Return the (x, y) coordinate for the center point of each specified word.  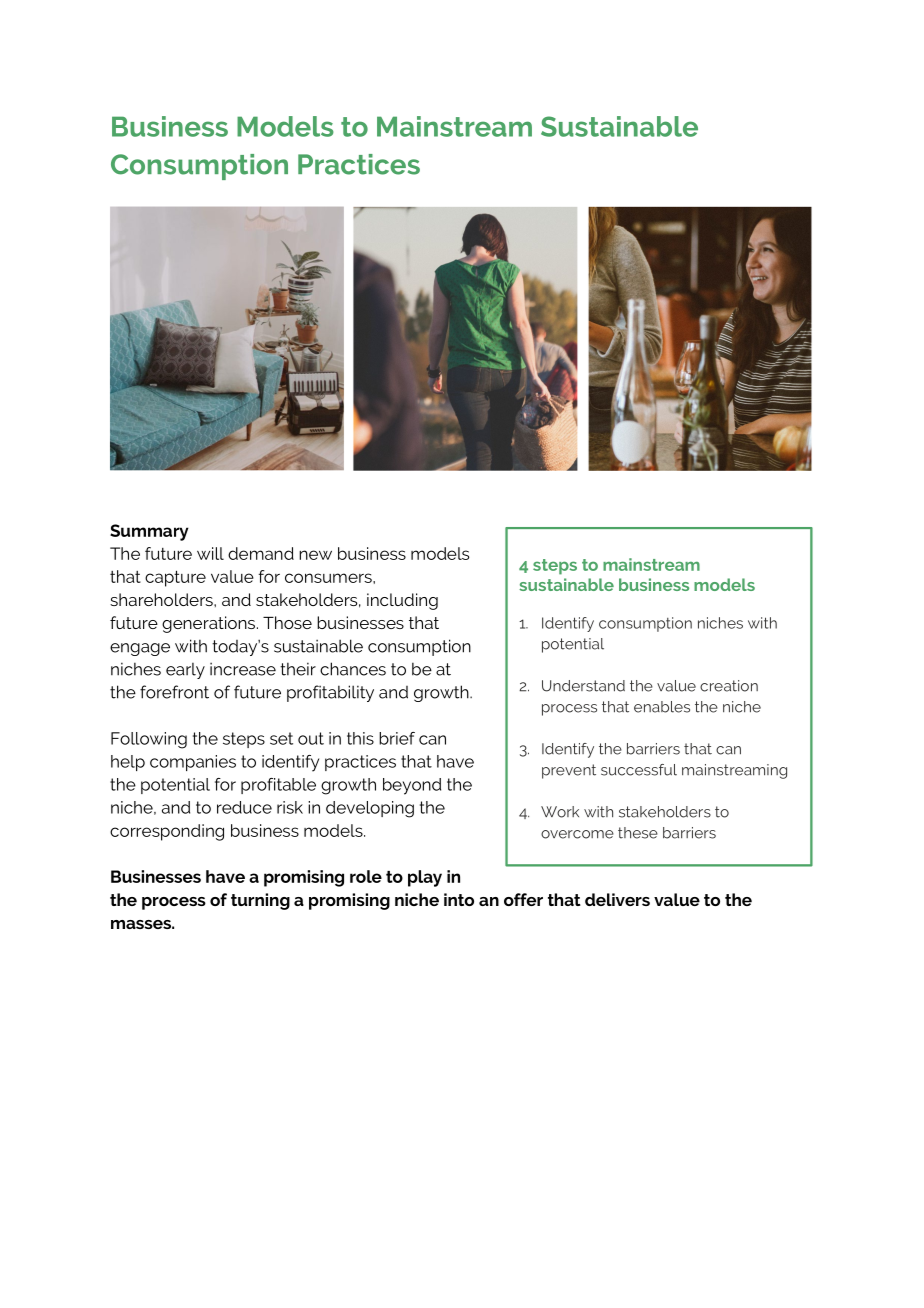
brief (397, 738)
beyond (412, 786)
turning (260, 901)
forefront (174, 692)
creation (729, 686)
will (210, 553)
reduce (244, 807)
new (315, 555)
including (402, 601)
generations (210, 624)
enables (662, 707)
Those (287, 622)
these (638, 833)
